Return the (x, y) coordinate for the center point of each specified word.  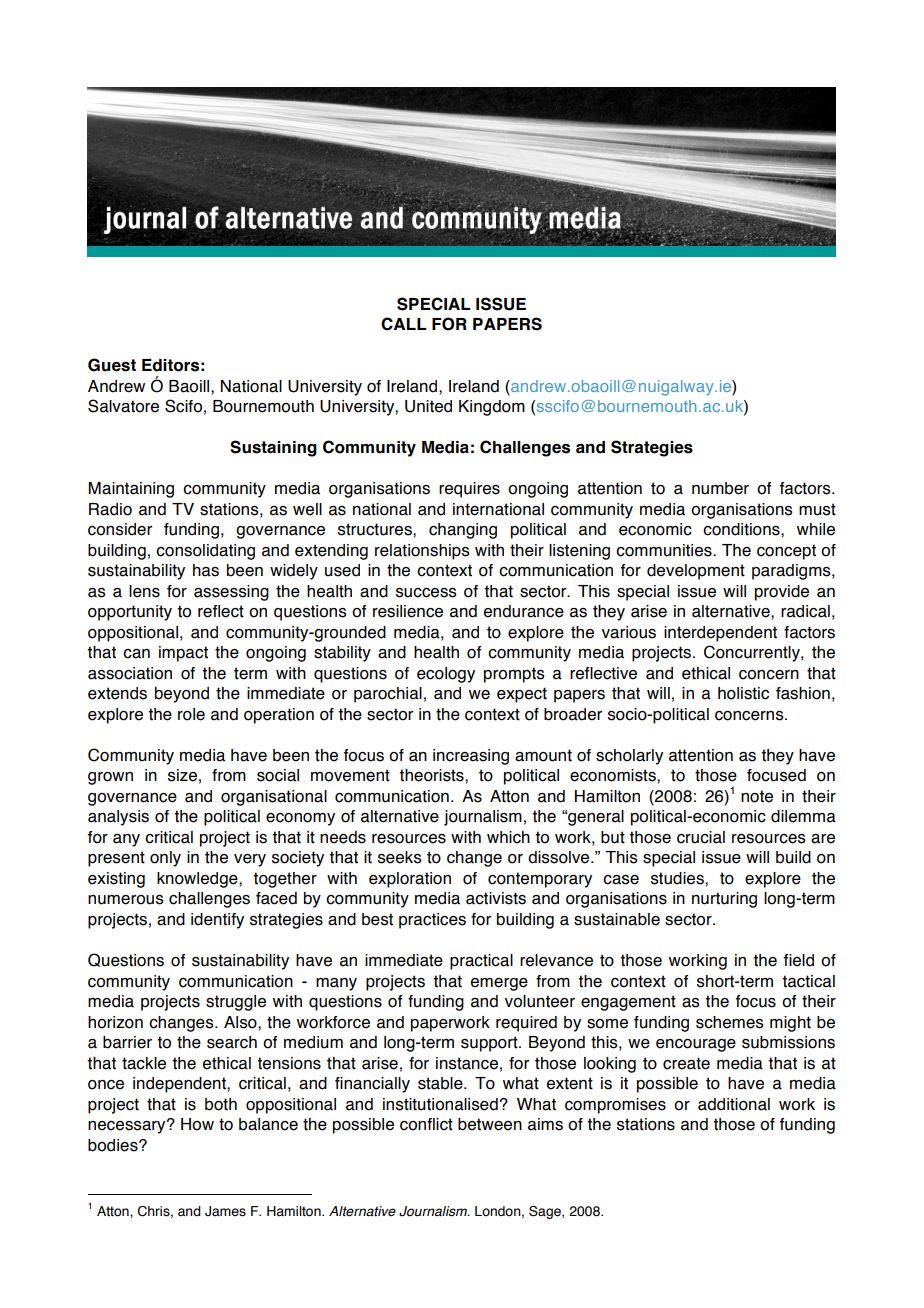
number (720, 488)
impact (183, 654)
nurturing (724, 900)
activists (496, 898)
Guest (112, 365)
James (225, 1211)
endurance (524, 611)
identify (217, 921)
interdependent (720, 634)
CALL (404, 324)
